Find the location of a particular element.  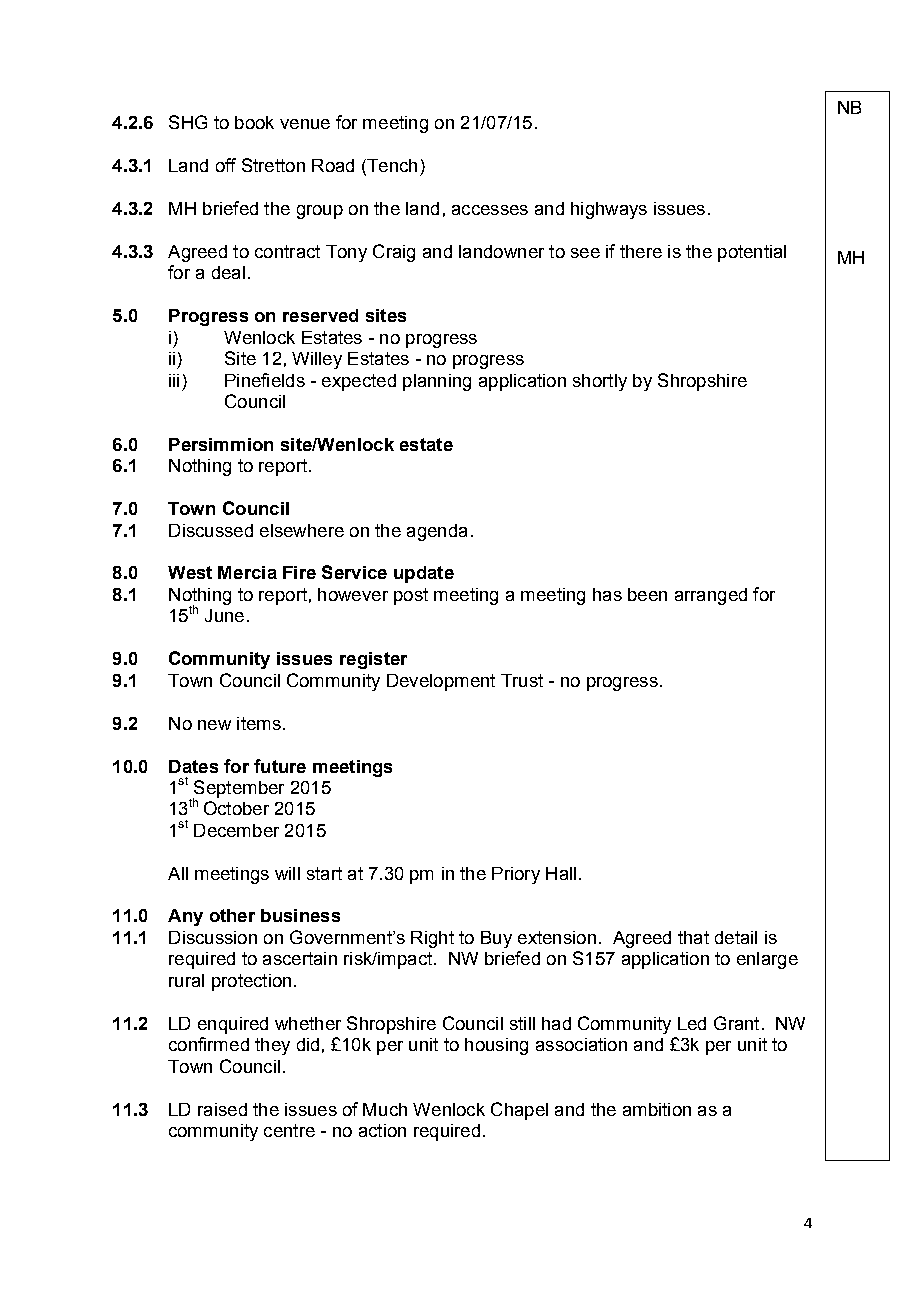

arranged is located at coordinates (711, 596).
